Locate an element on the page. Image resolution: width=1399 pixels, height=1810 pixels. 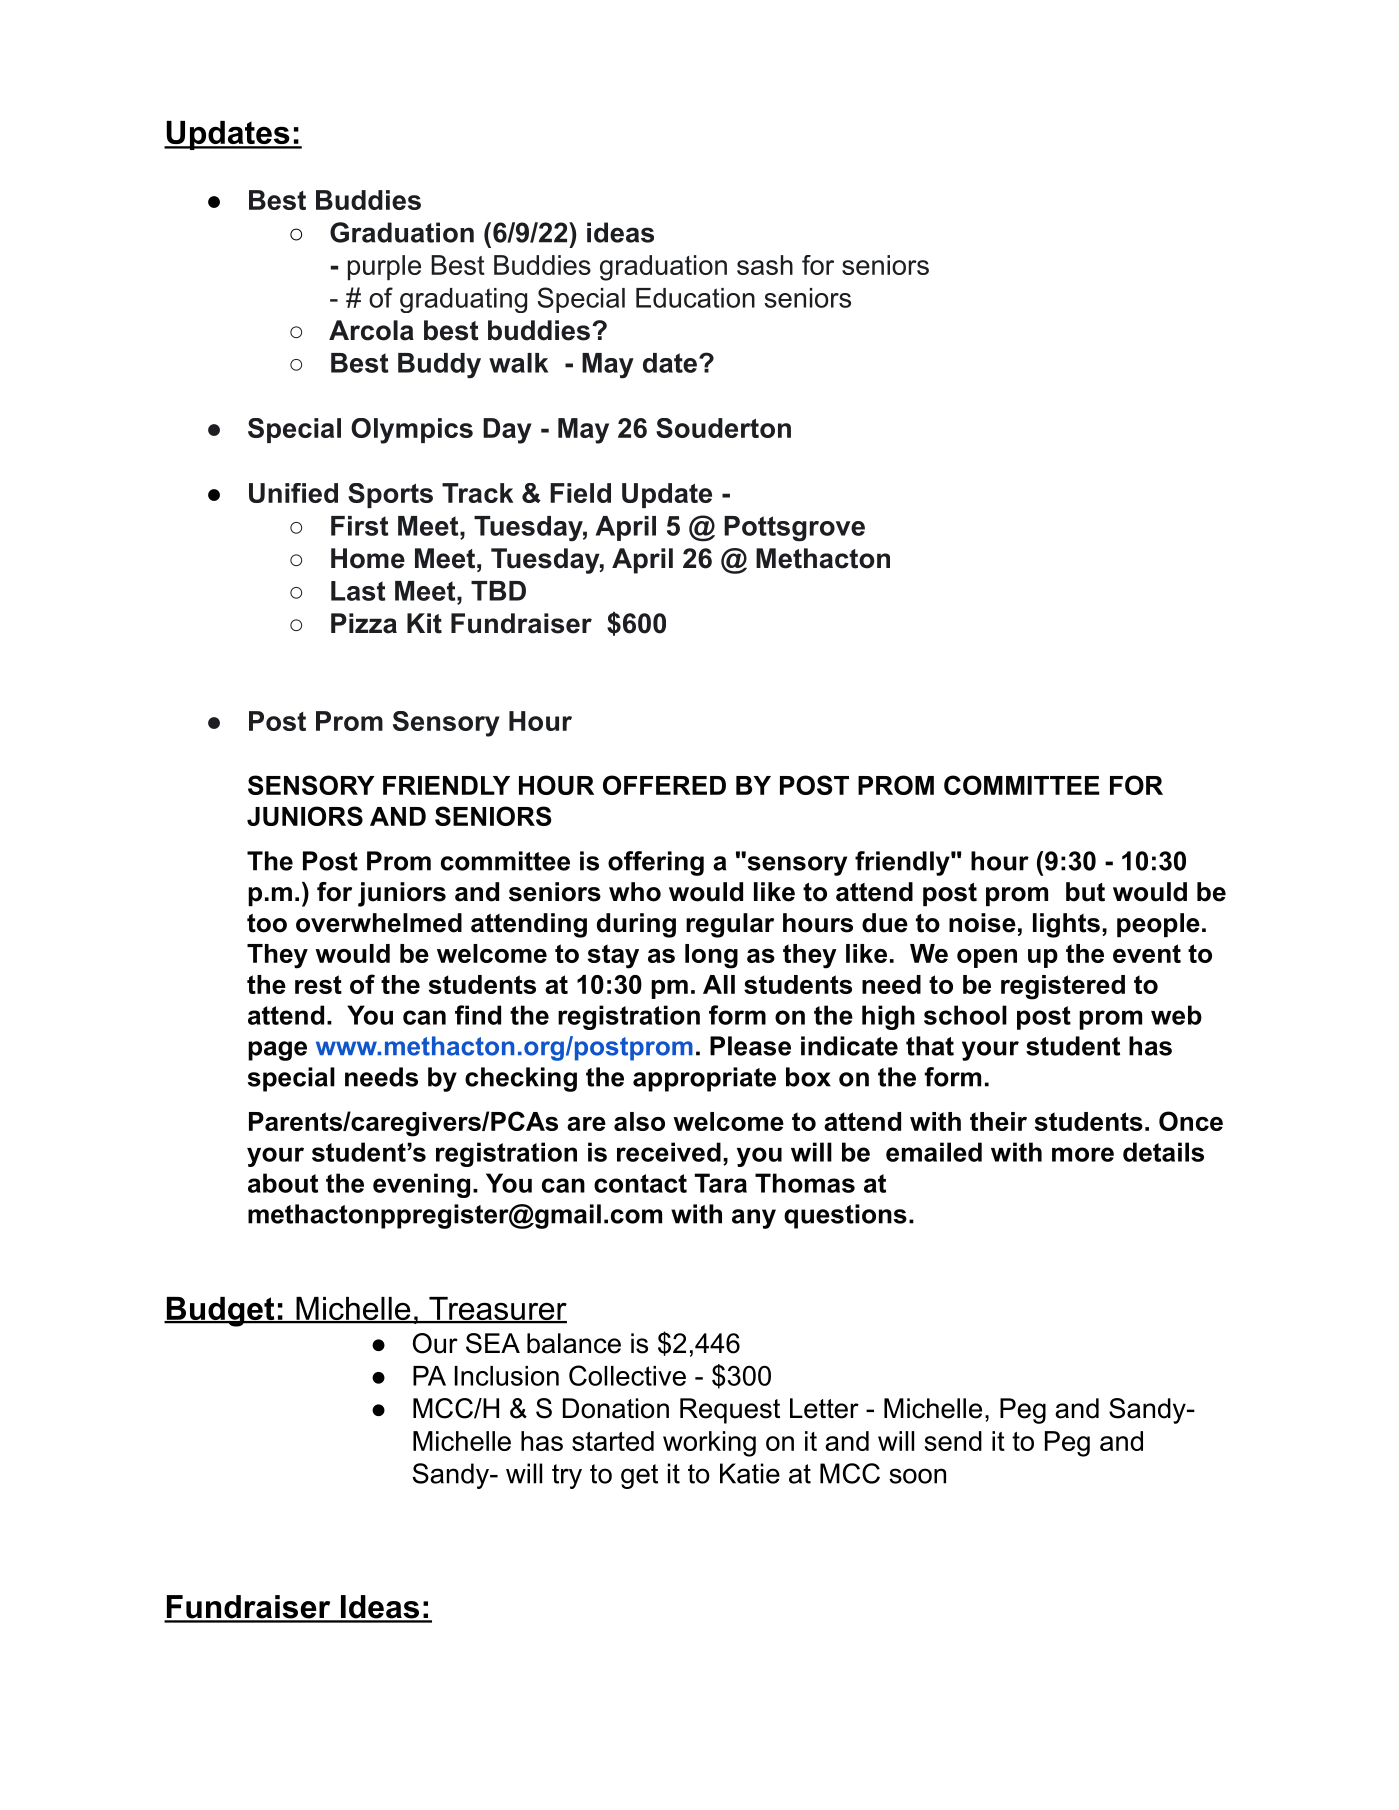
sash is located at coordinates (765, 265).
